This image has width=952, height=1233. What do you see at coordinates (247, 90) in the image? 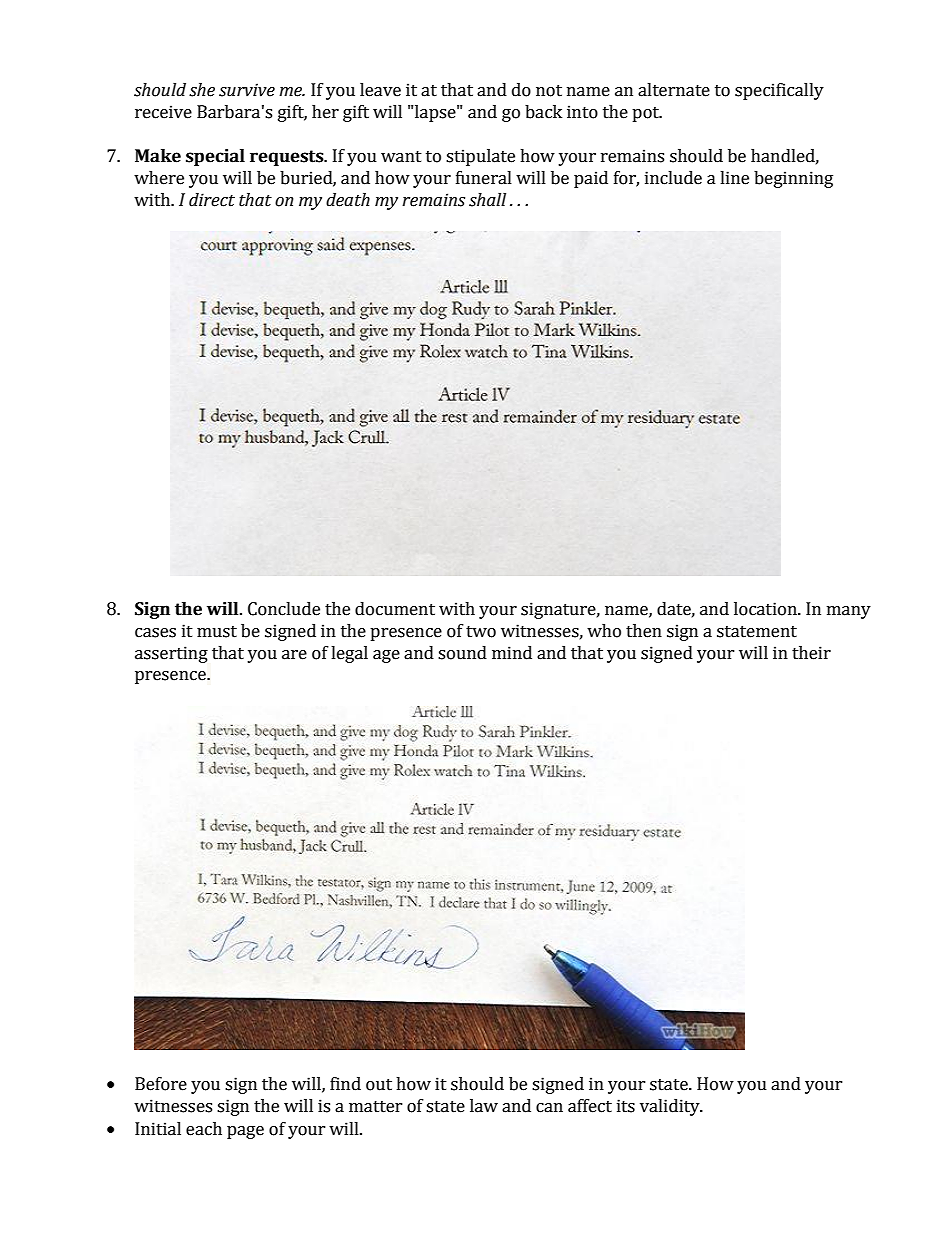
I see `survive` at bounding box center [247, 90].
